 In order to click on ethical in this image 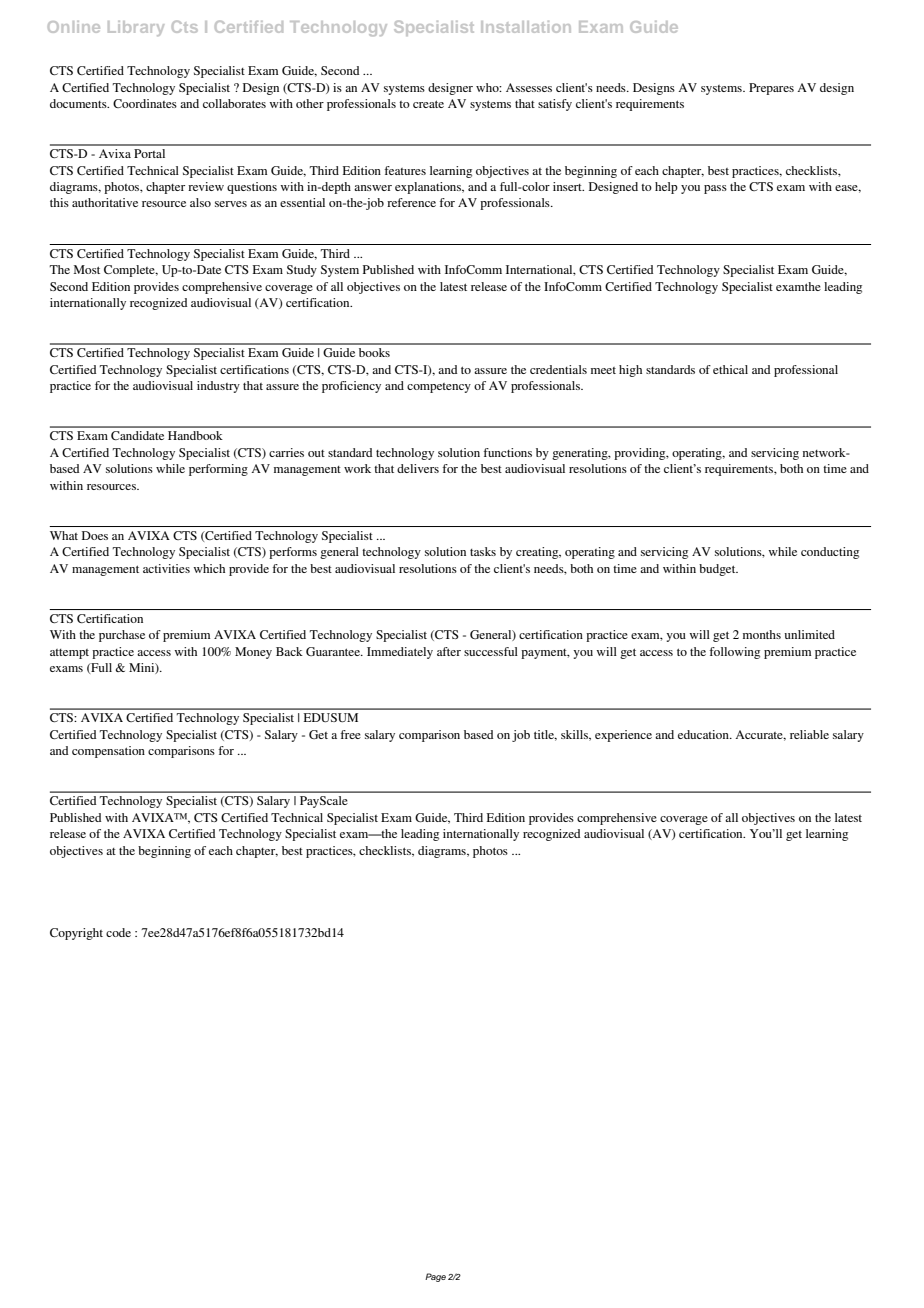, I will do `click(730, 369)`.
